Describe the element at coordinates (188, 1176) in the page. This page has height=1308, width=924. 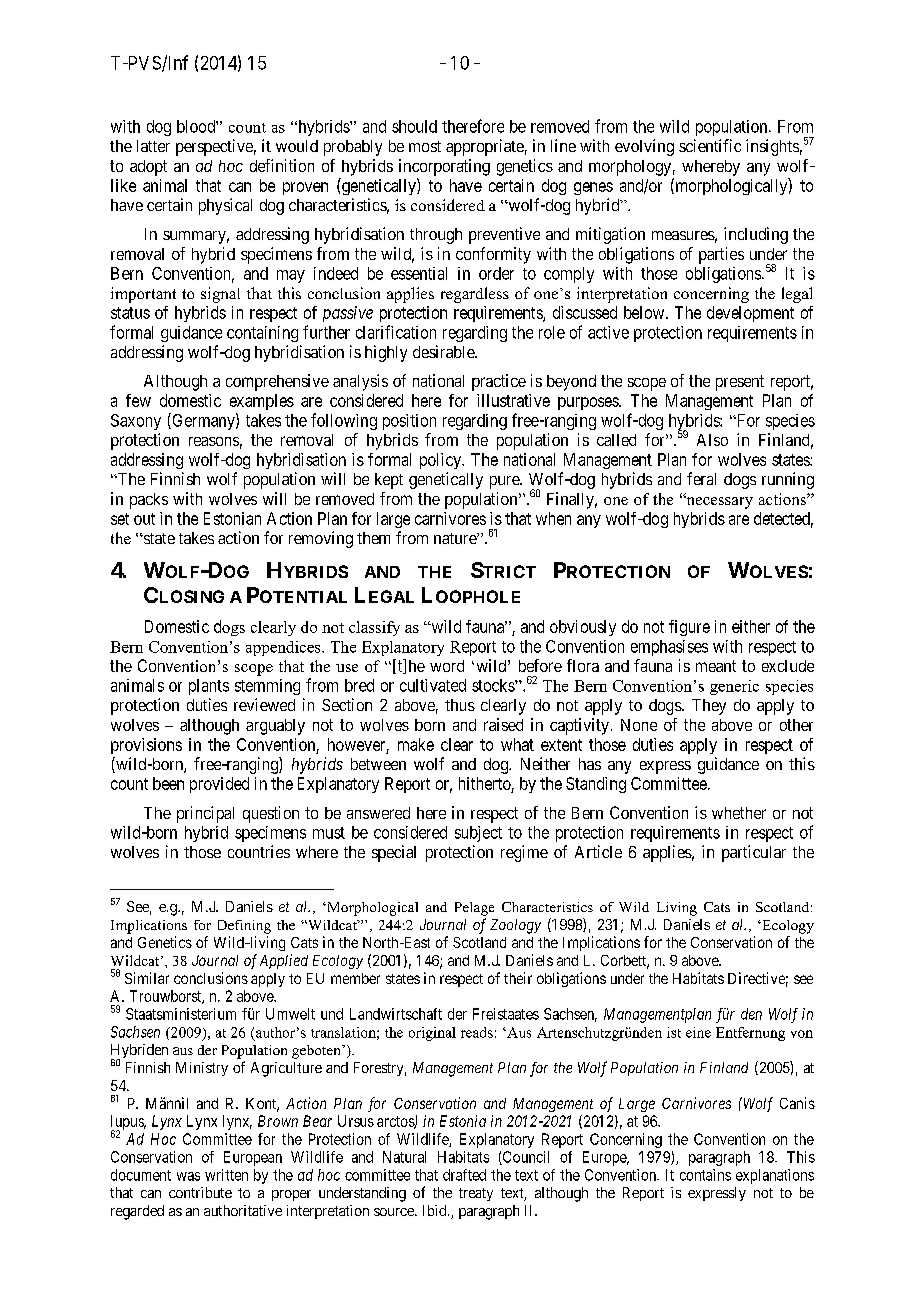
I see `was` at that location.
